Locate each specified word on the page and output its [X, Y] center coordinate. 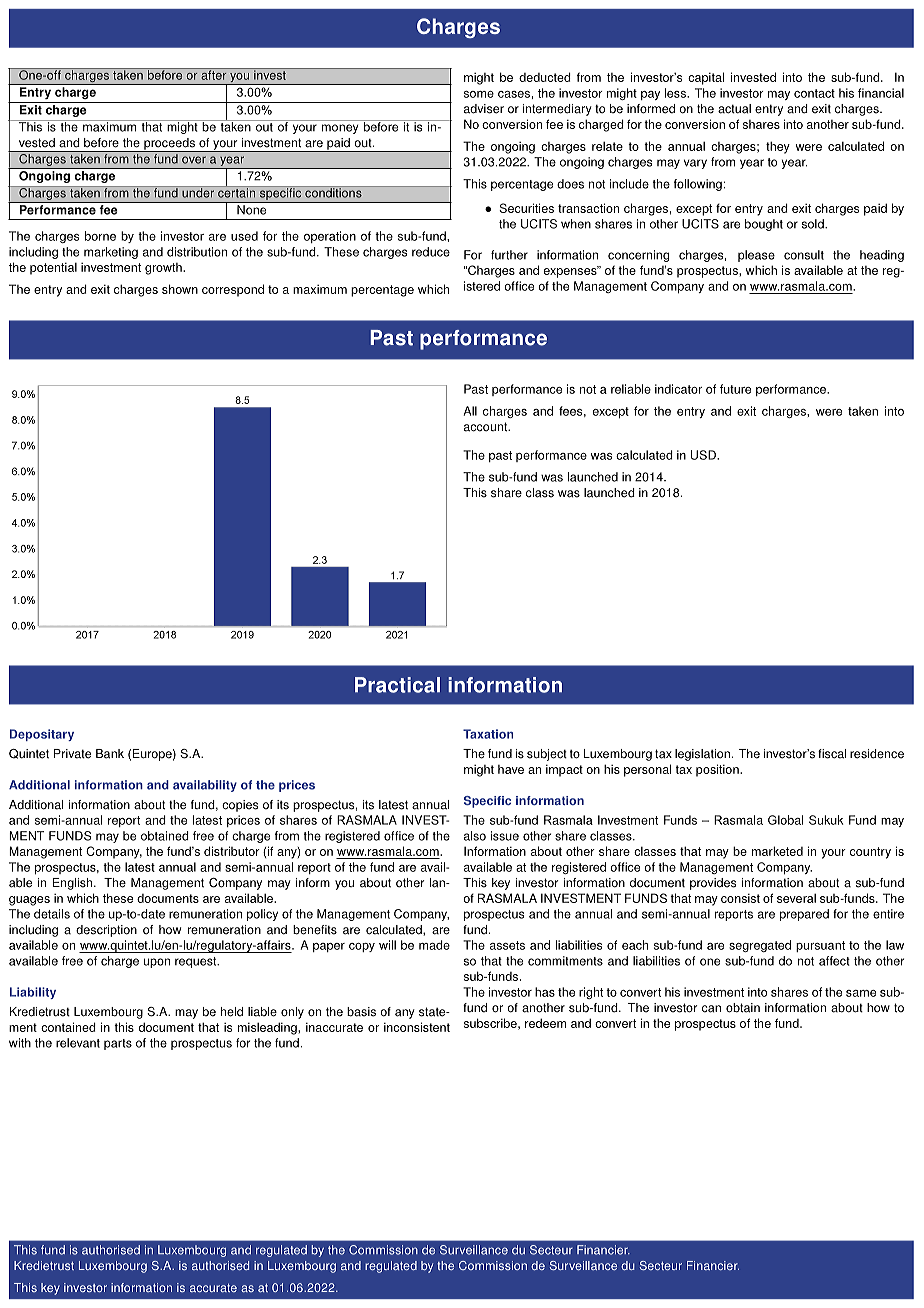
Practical [397, 685]
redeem [545, 1023]
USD [704, 455]
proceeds [169, 145]
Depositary [42, 735]
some [479, 94]
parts [118, 1044]
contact [814, 93]
